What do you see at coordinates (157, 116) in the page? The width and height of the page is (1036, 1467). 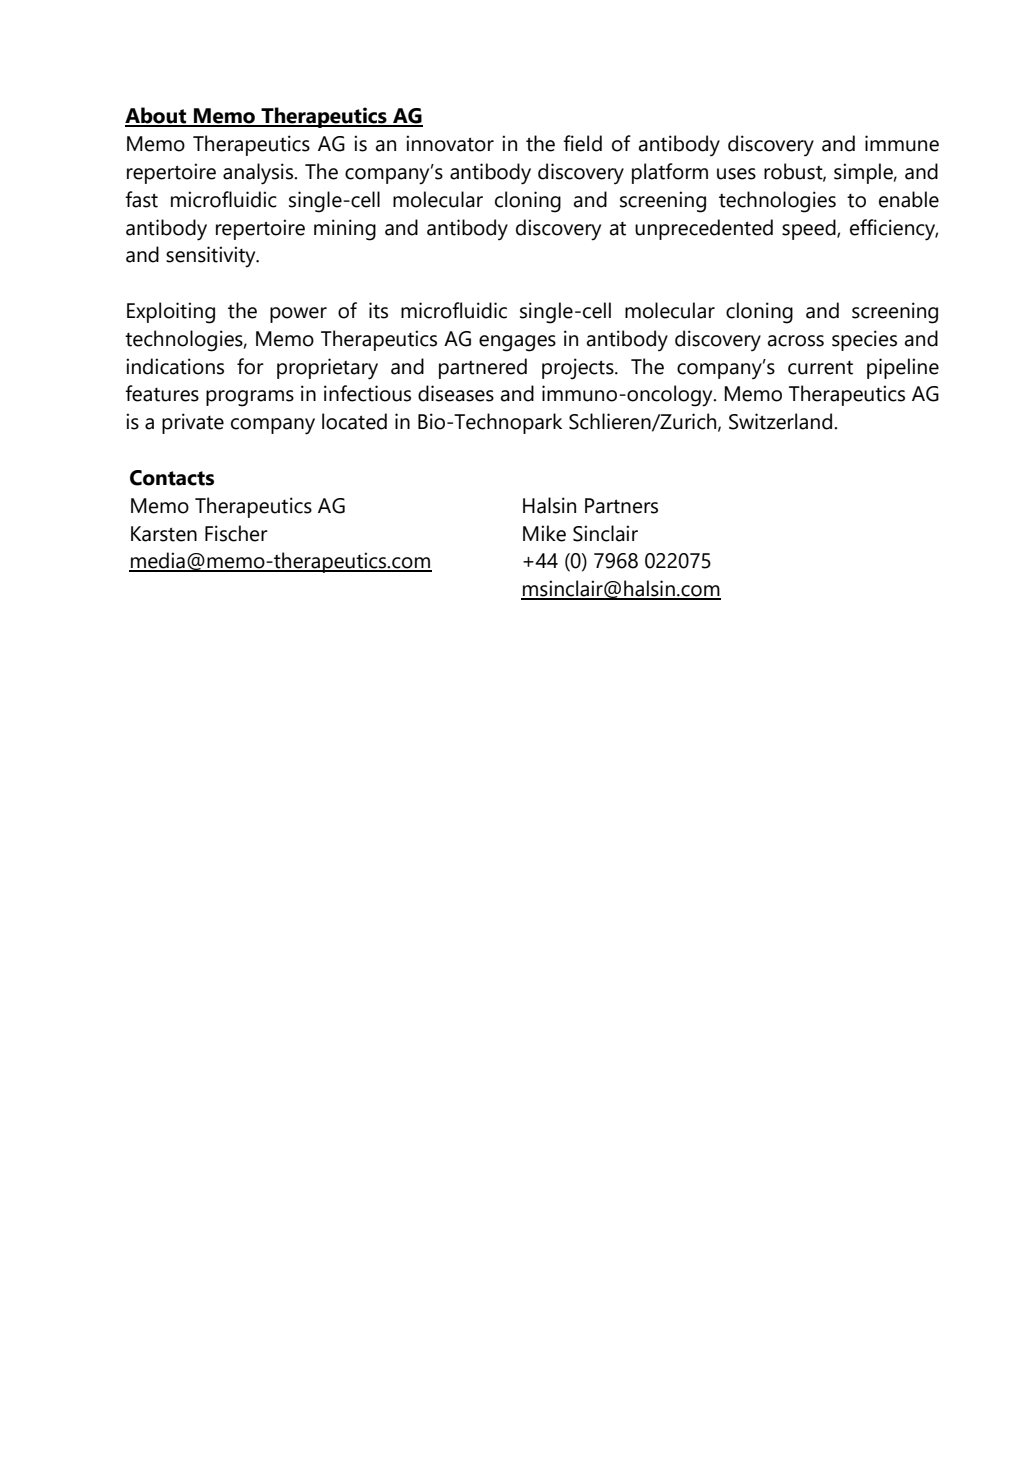 I see `About` at bounding box center [157, 116].
